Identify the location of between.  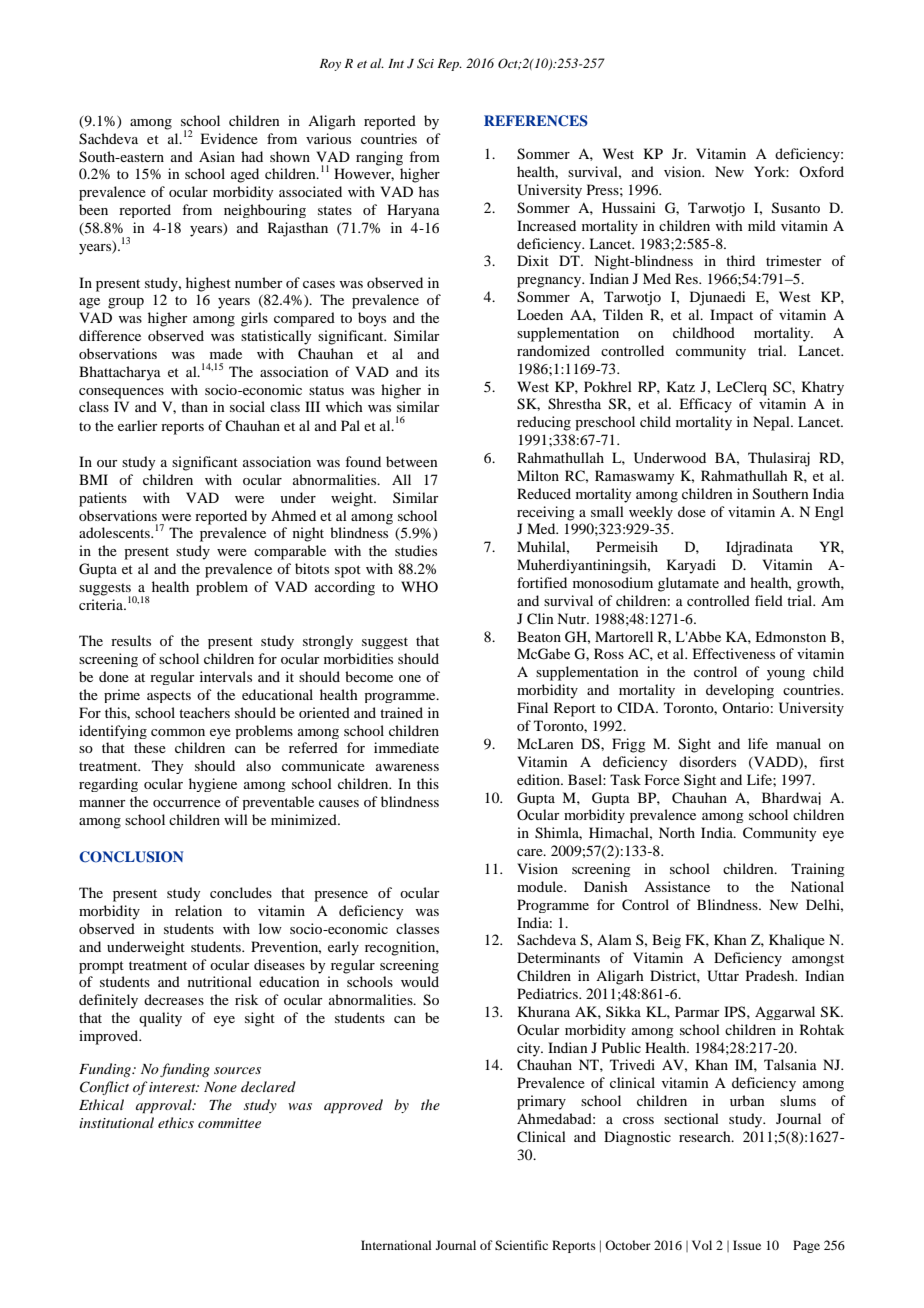
(412, 461).
